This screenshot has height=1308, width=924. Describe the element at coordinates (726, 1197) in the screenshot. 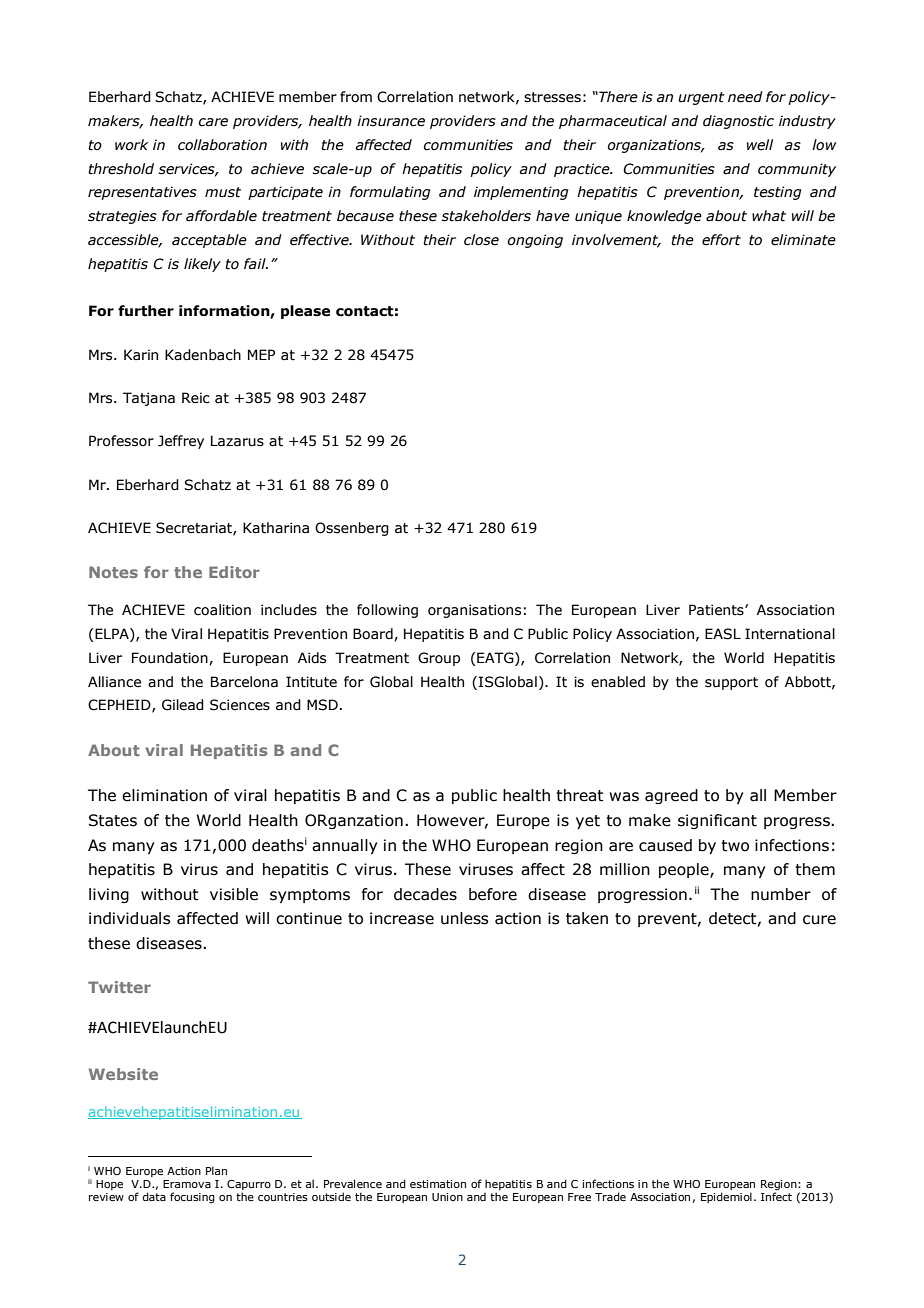

I see `Epidemiol` at that location.
